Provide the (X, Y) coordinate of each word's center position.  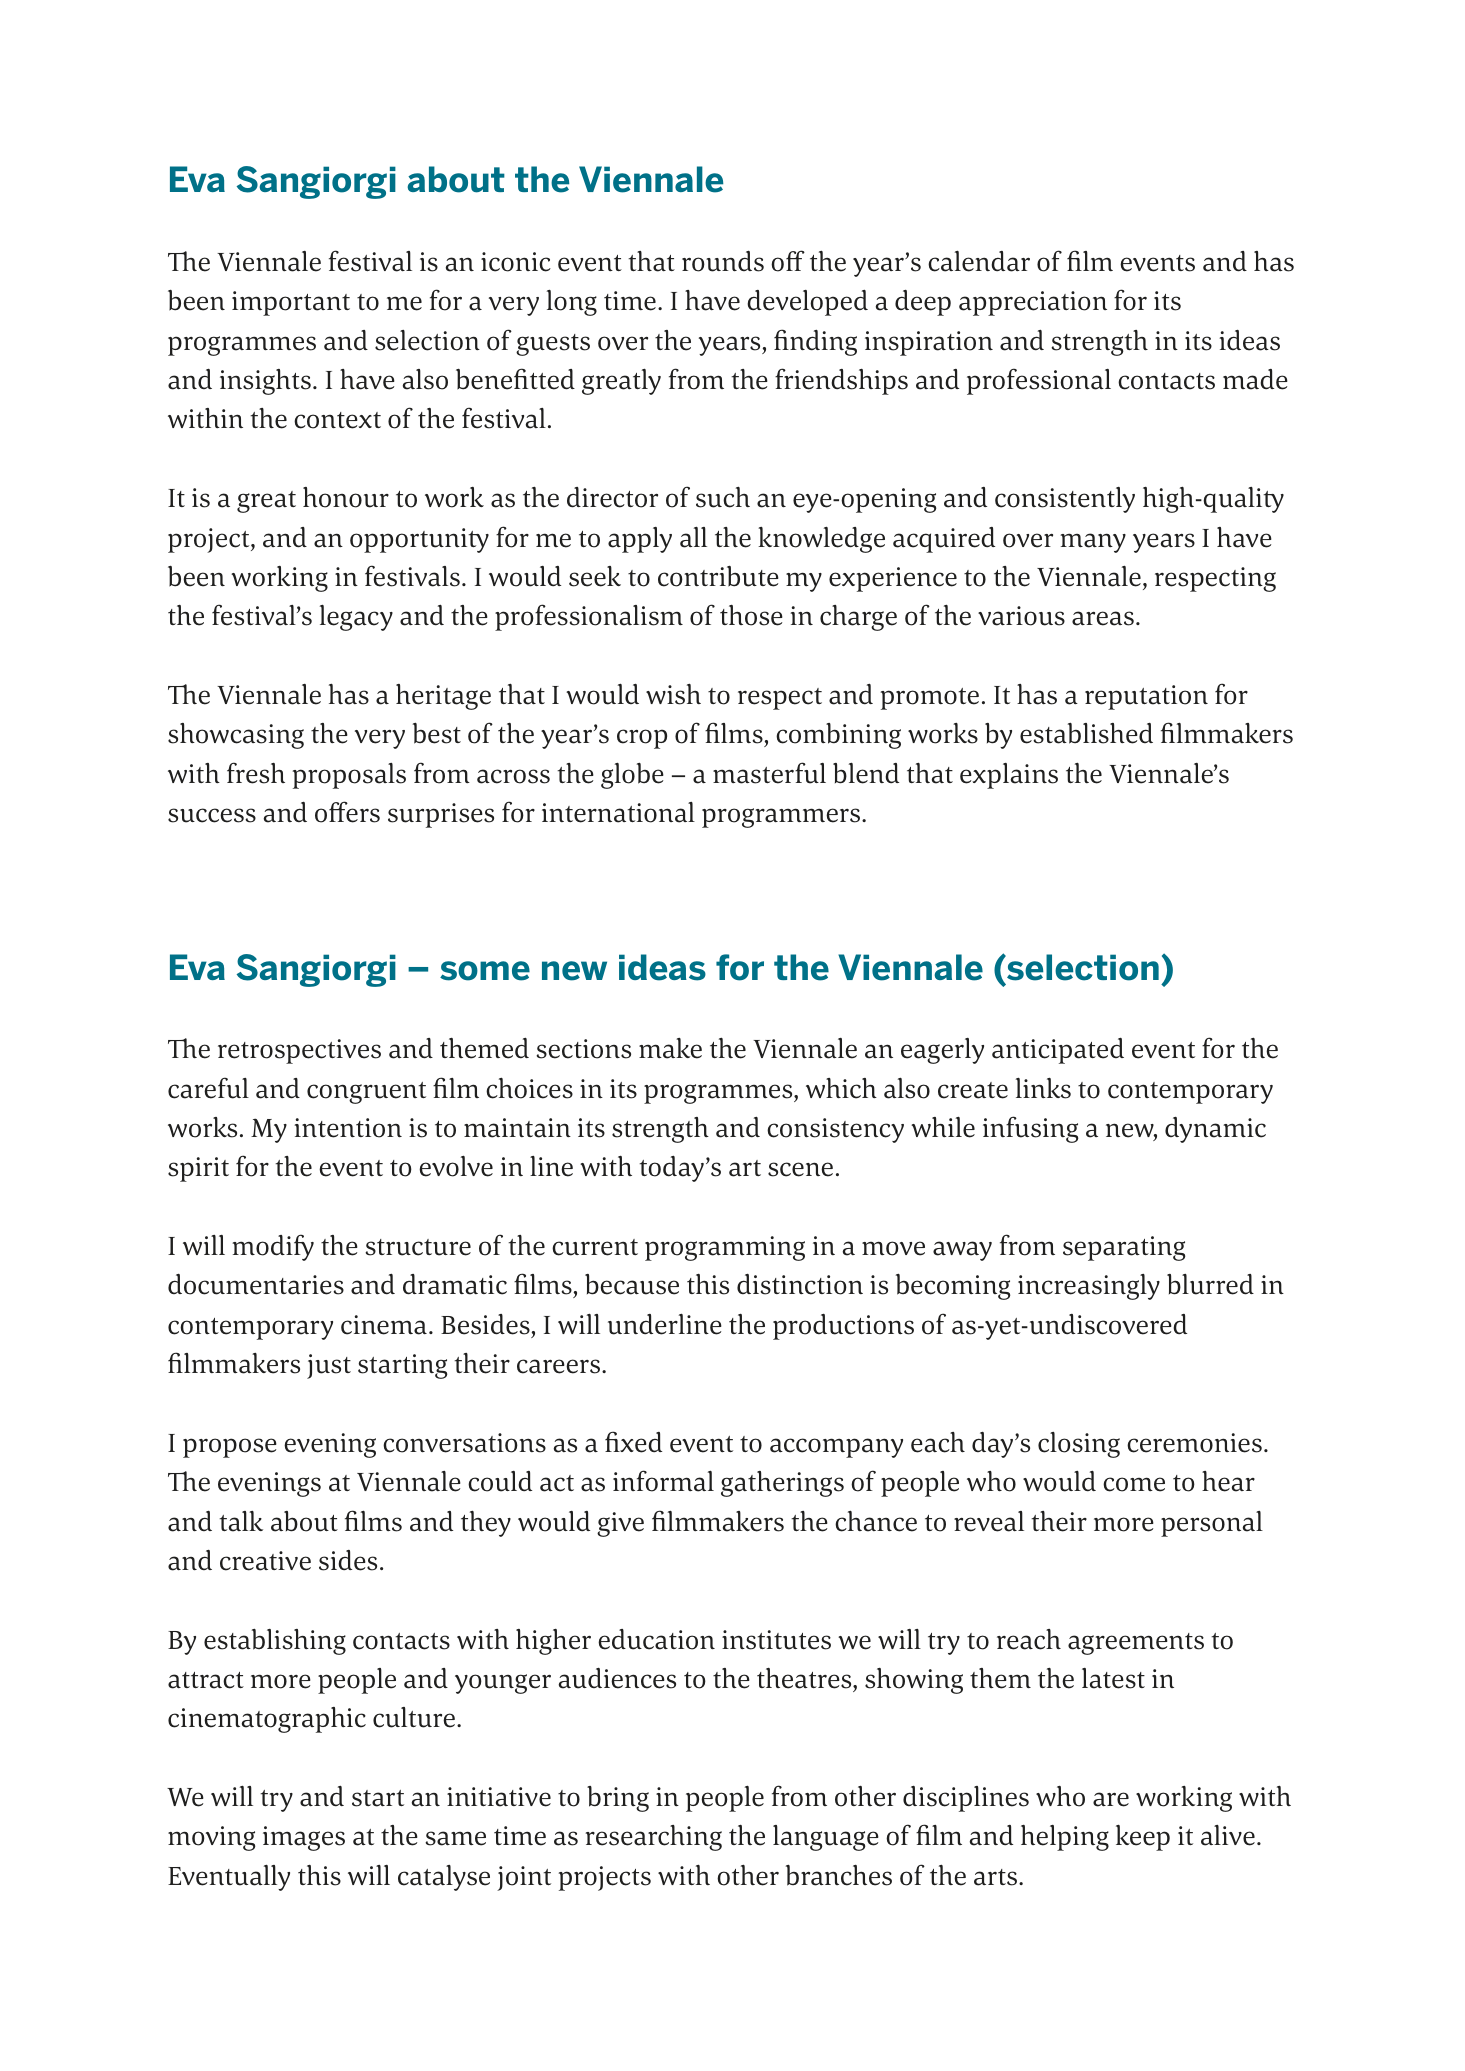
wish (673, 694)
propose (230, 1448)
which (841, 1088)
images (304, 1838)
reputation (1146, 697)
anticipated (1058, 1051)
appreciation (1033, 303)
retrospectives (299, 1051)
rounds (723, 261)
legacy (356, 618)
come (1134, 1484)
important (291, 303)
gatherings (782, 1484)
